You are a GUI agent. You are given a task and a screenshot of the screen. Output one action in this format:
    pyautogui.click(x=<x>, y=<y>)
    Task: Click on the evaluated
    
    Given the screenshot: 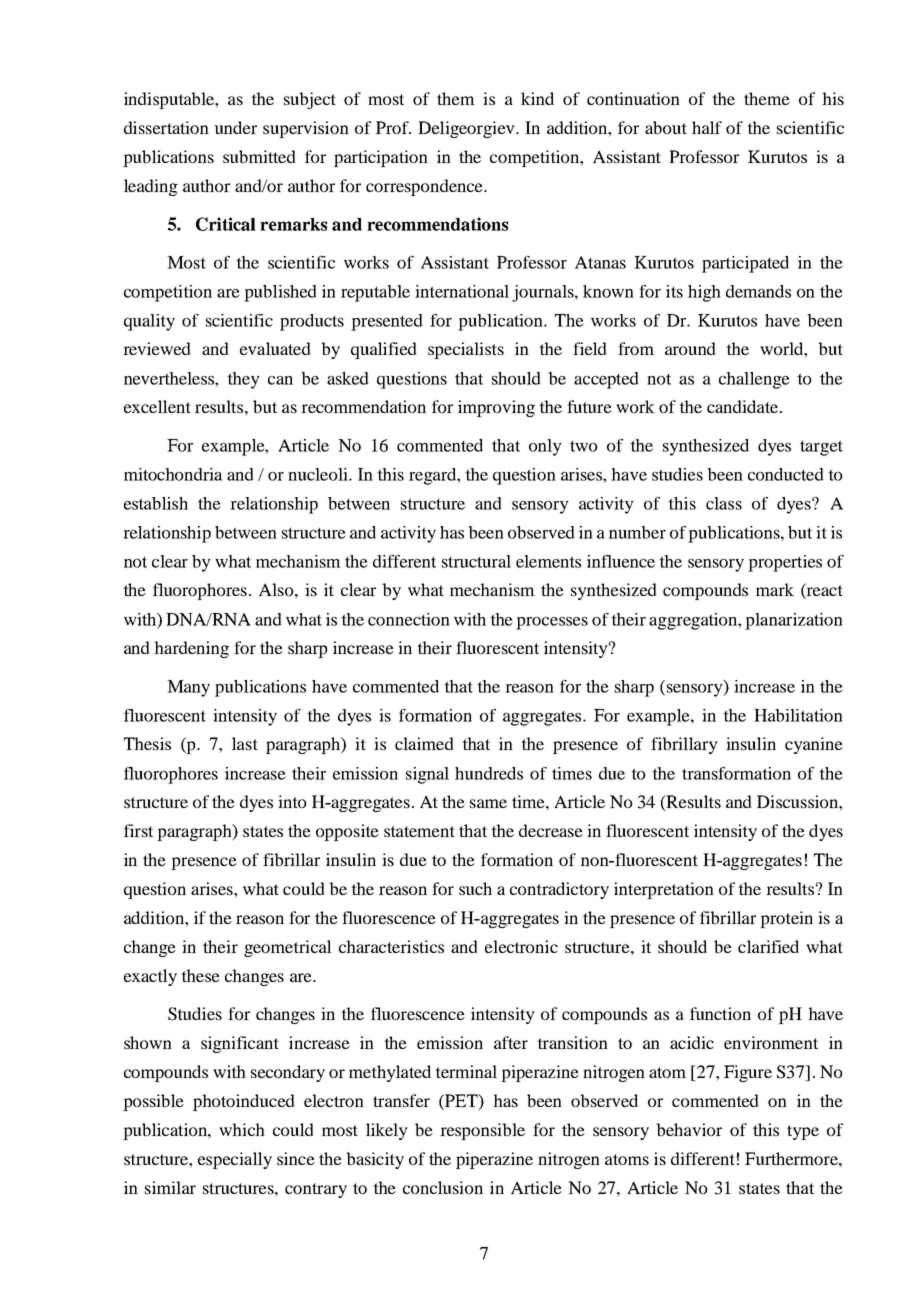 What is the action you would take?
    pyautogui.click(x=275, y=348)
